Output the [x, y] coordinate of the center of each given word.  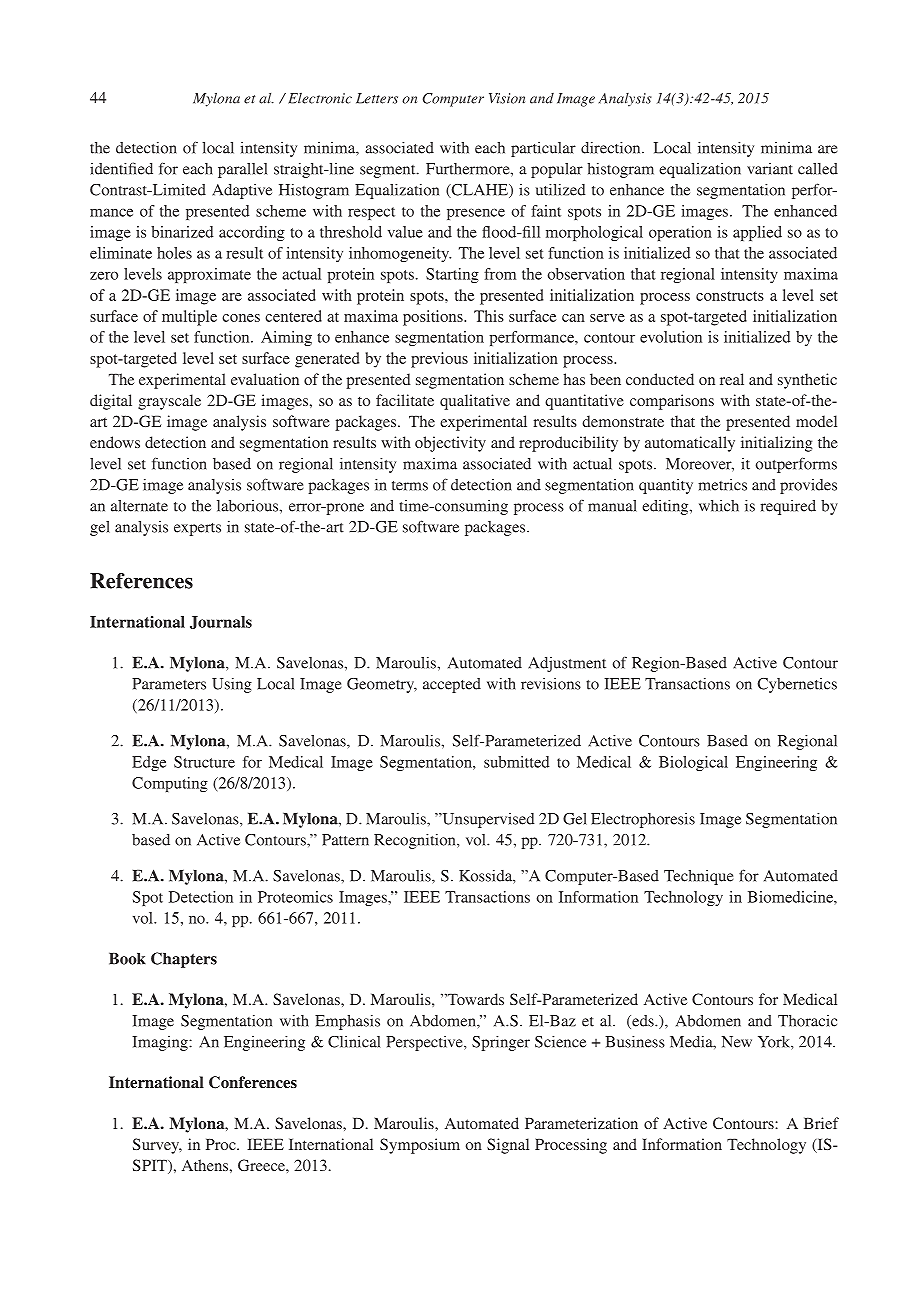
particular [543, 149]
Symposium [420, 1146]
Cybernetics [797, 685]
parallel [242, 170]
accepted [452, 685]
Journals [221, 622]
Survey [157, 1146]
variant [770, 169]
